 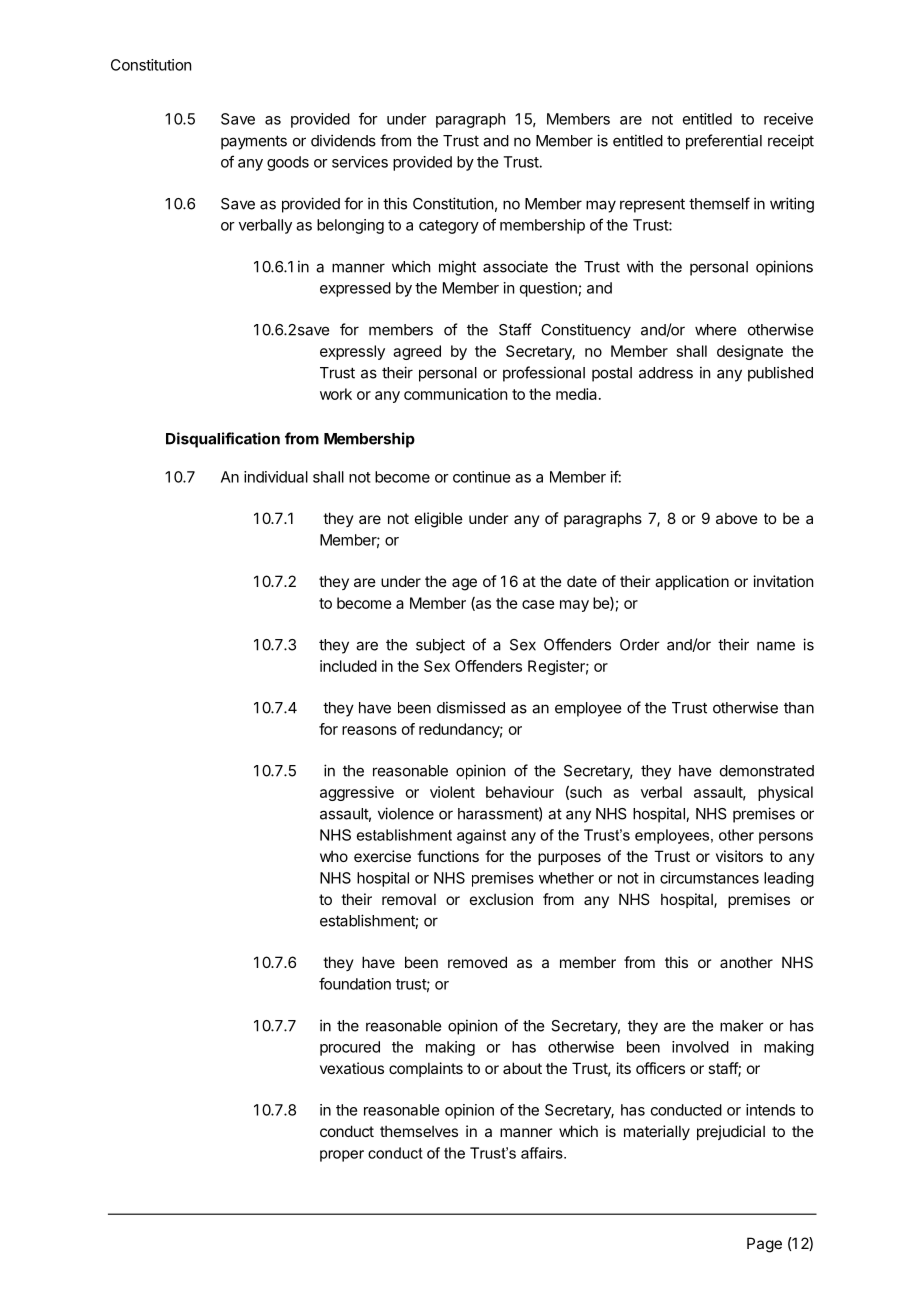 What do you see at coordinates (348, 666) in the document?
I see `included` at bounding box center [348, 666].
